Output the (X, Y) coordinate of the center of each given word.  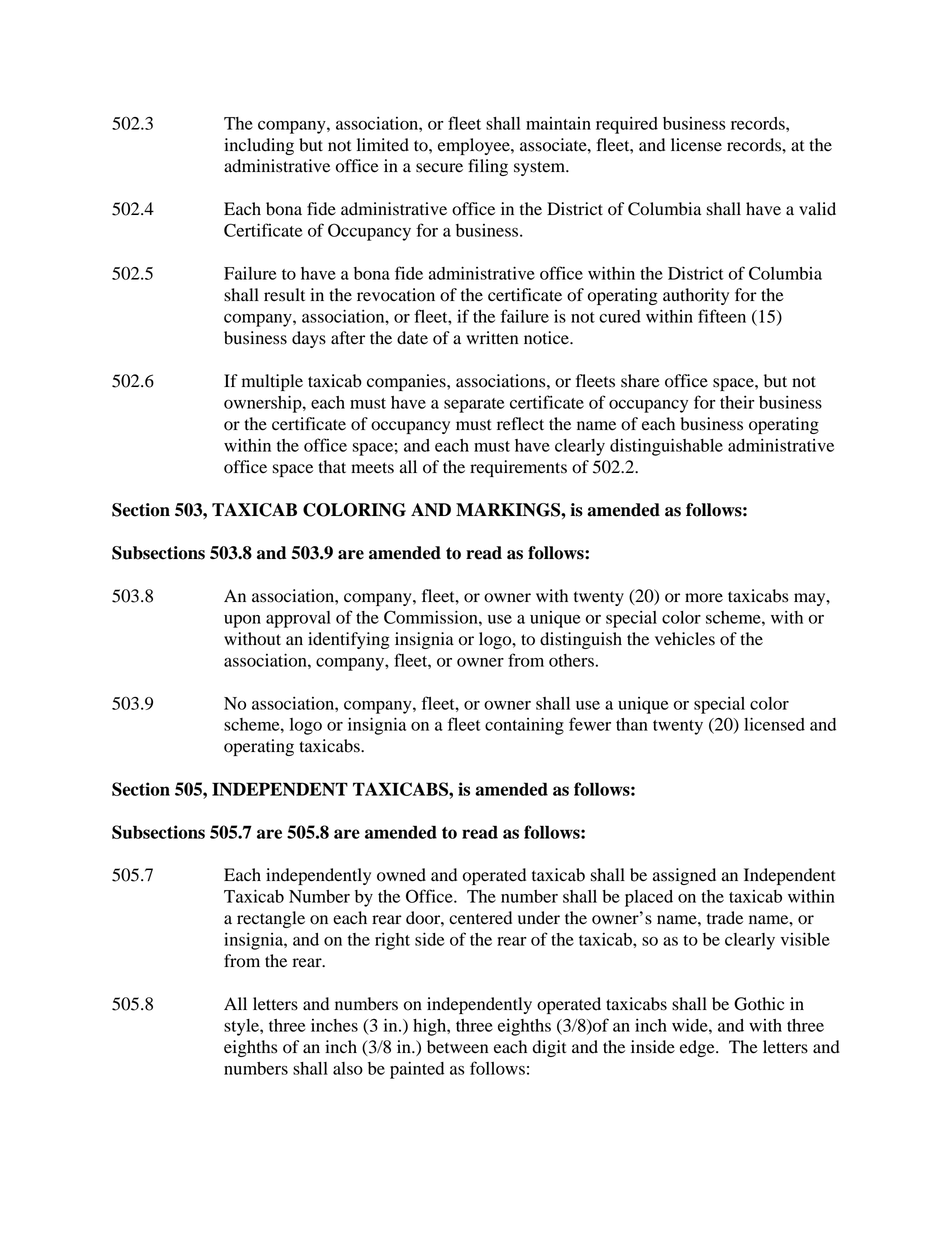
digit (549, 1048)
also (348, 1068)
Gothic (759, 1004)
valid (817, 209)
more (704, 598)
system (541, 168)
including (259, 146)
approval (298, 619)
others (571, 660)
